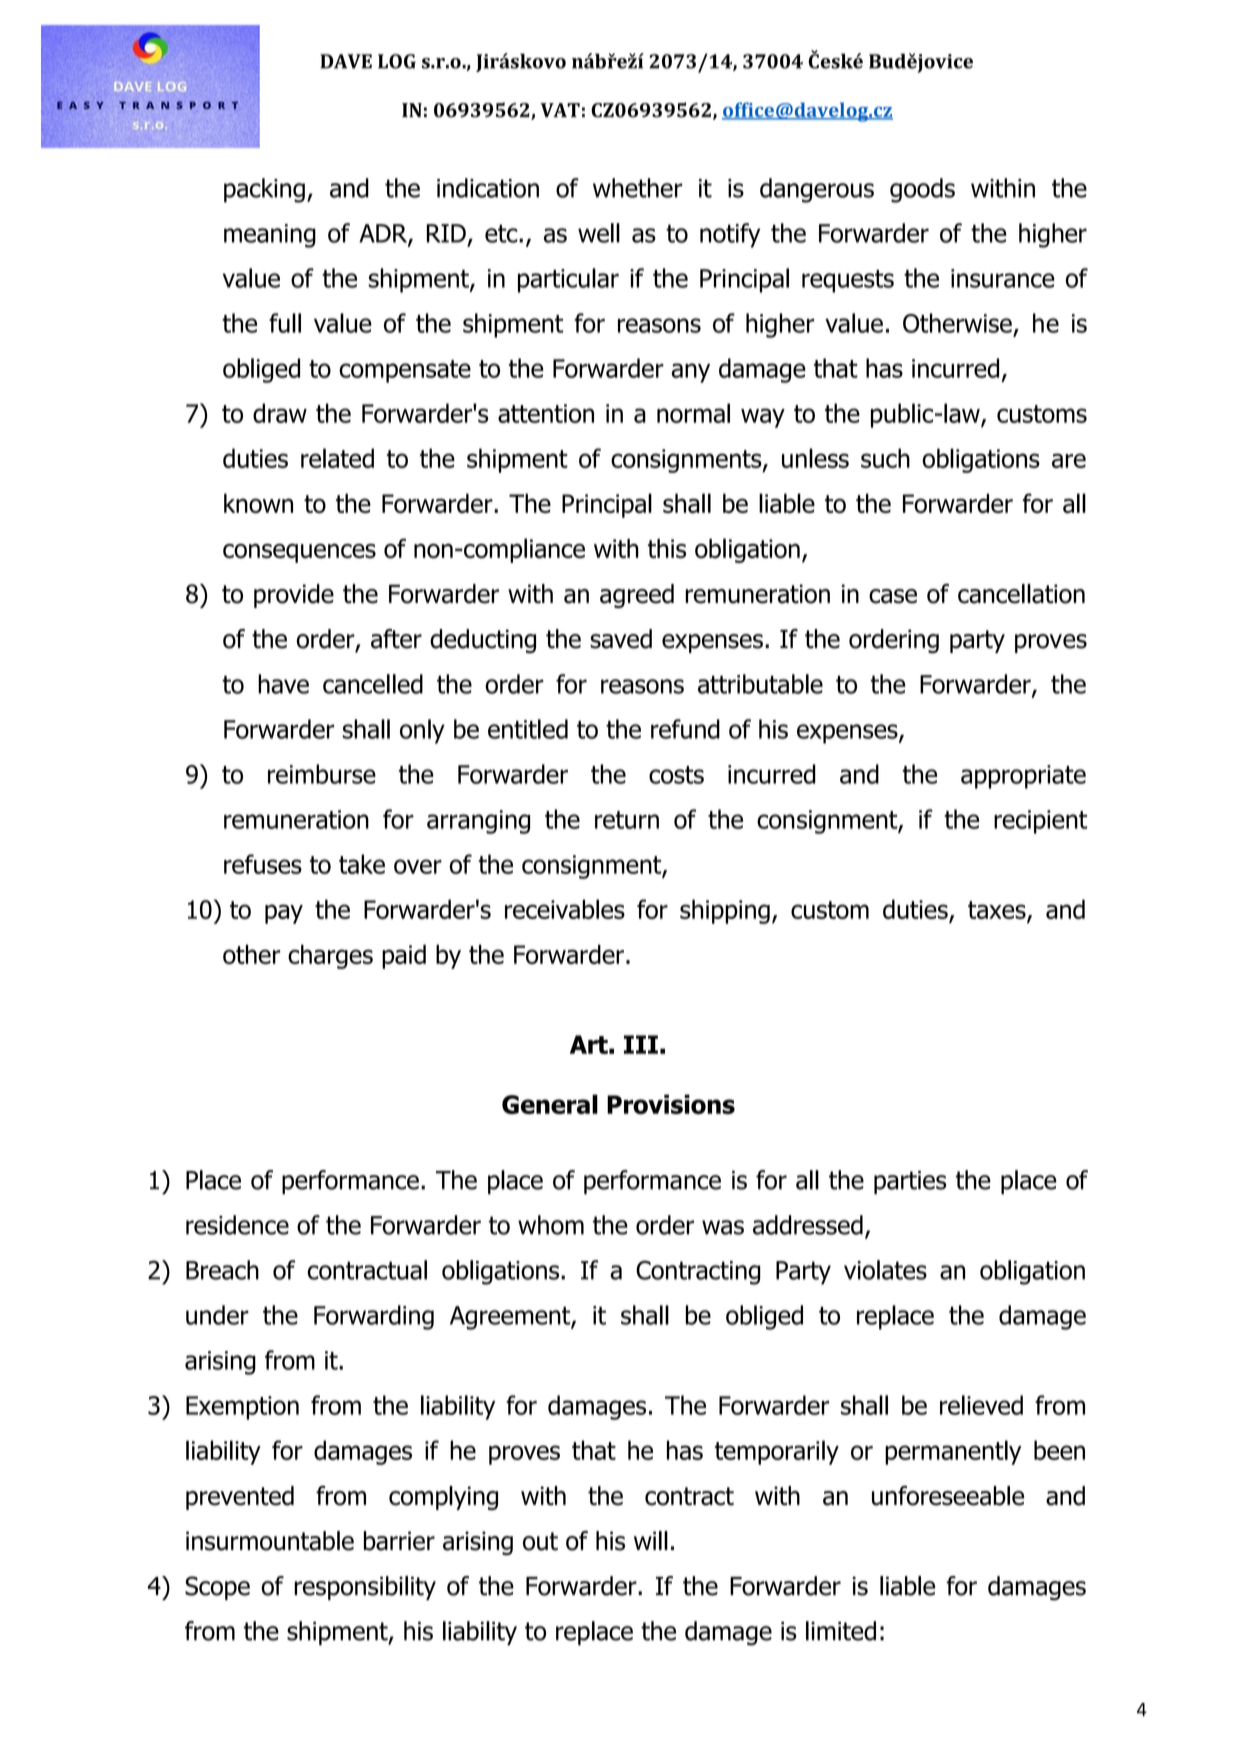  Describe the element at coordinates (922, 190) in the screenshot. I see `goods` at that location.
